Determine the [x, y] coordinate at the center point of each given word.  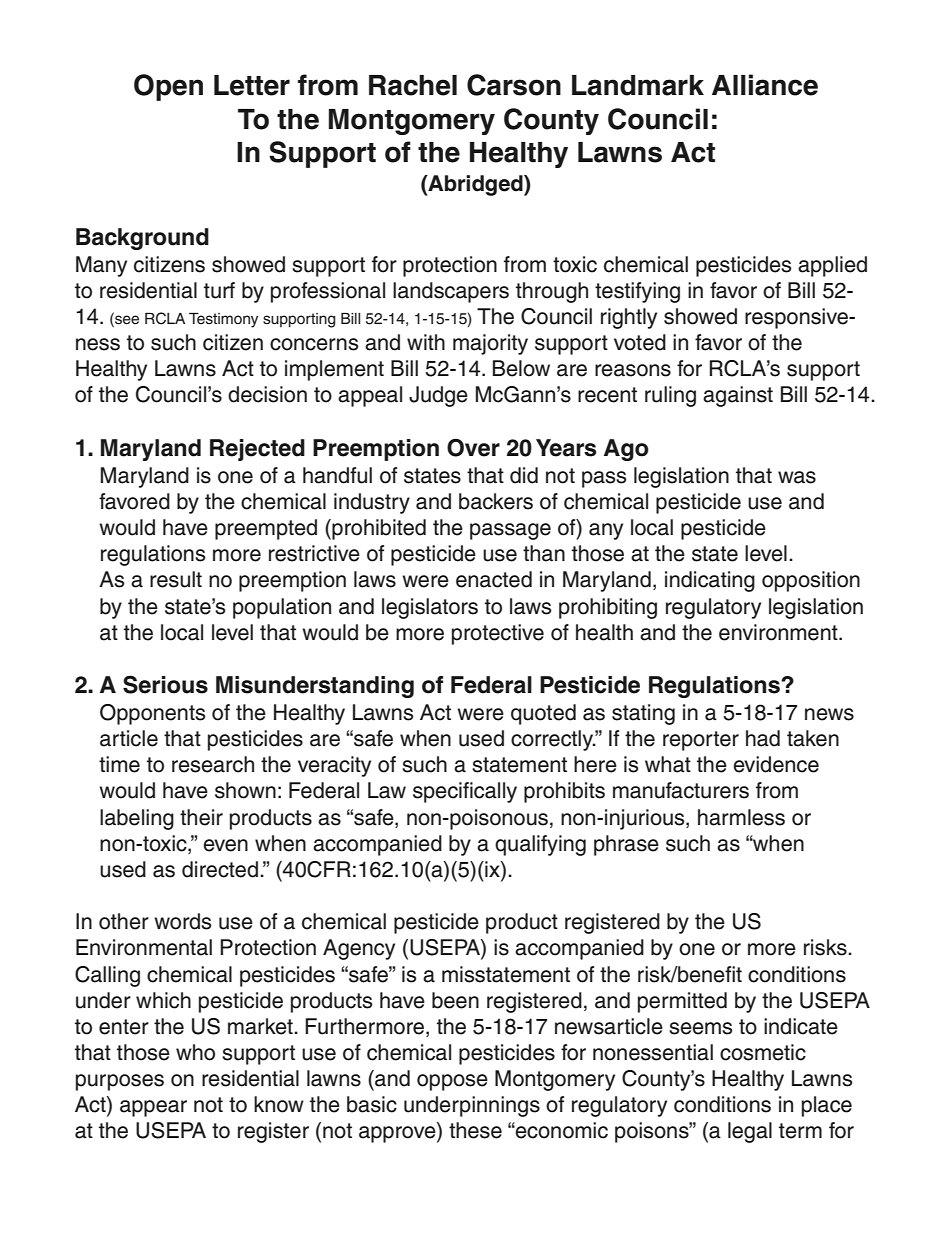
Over [473, 447]
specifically [465, 792]
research [213, 764]
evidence [776, 764]
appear [153, 1108]
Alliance [765, 85]
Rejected [257, 450]
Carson [514, 85]
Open [168, 87]
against [738, 396]
